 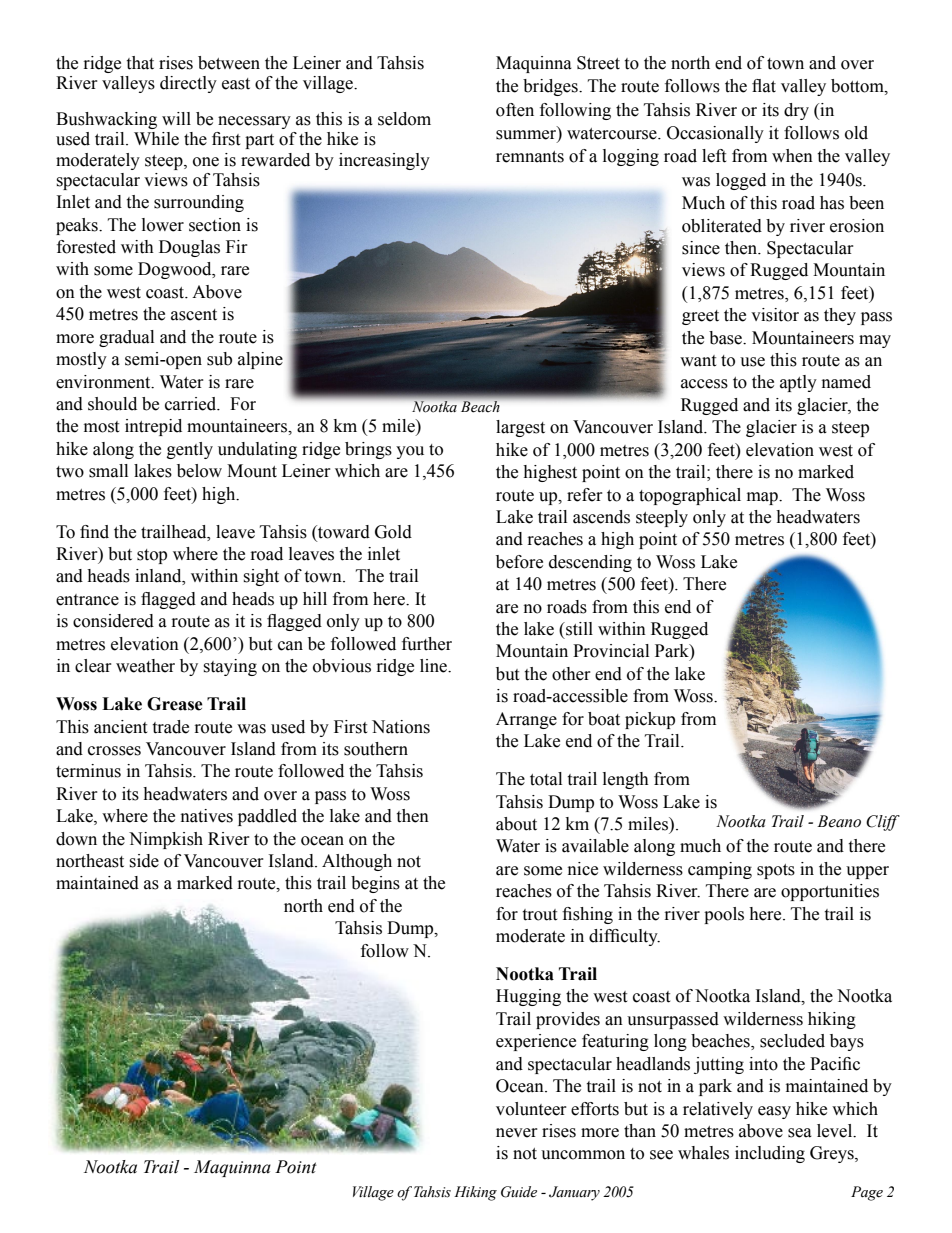 What do you see at coordinates (531, 1109) in the page?
I see `volunteer` at bounding box center [531, 1109].
